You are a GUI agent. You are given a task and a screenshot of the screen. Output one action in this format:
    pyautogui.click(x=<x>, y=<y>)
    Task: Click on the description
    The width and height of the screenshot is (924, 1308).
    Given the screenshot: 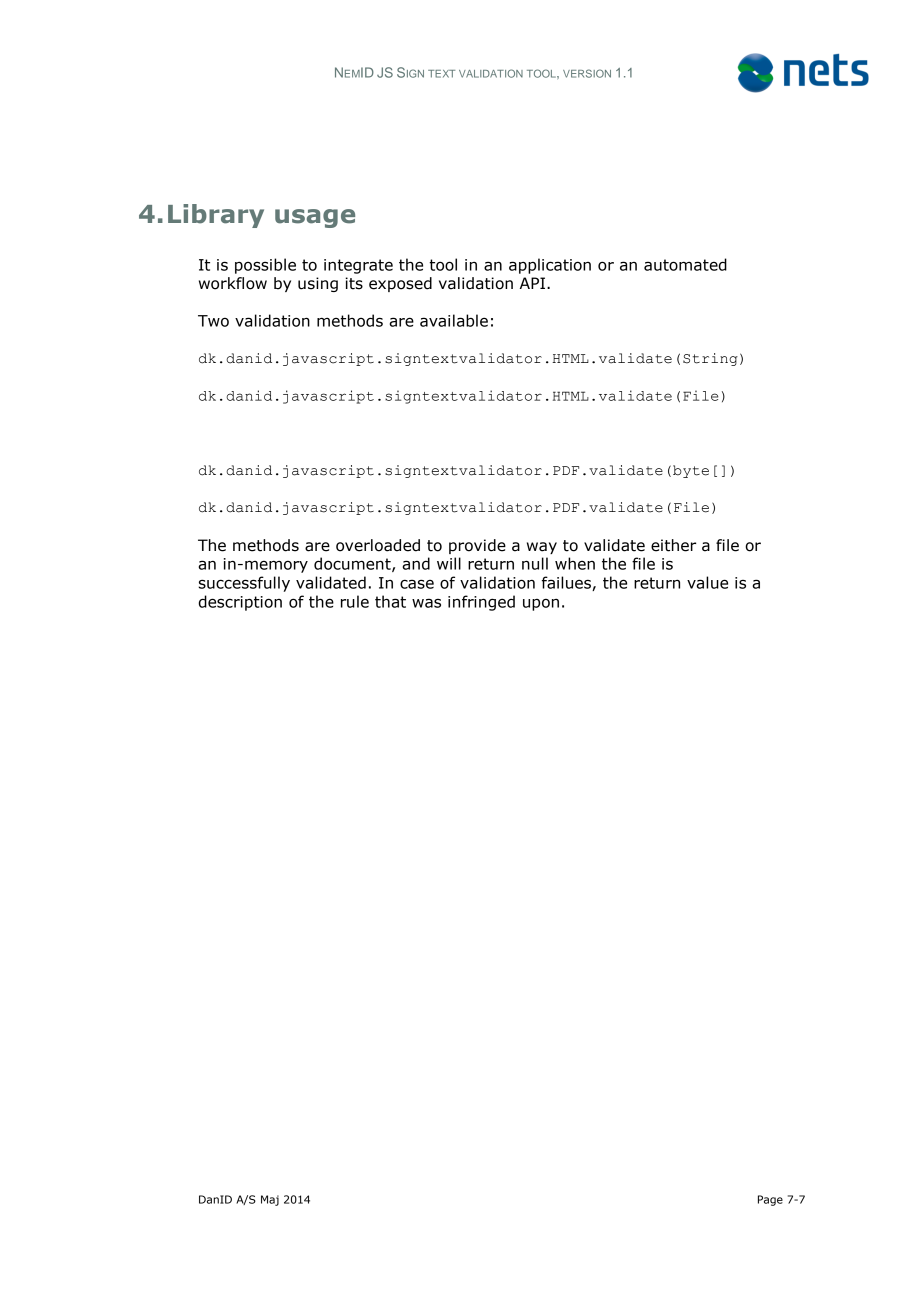 What is the action you would take?
    pyautogui.click(x=240, y=603)
